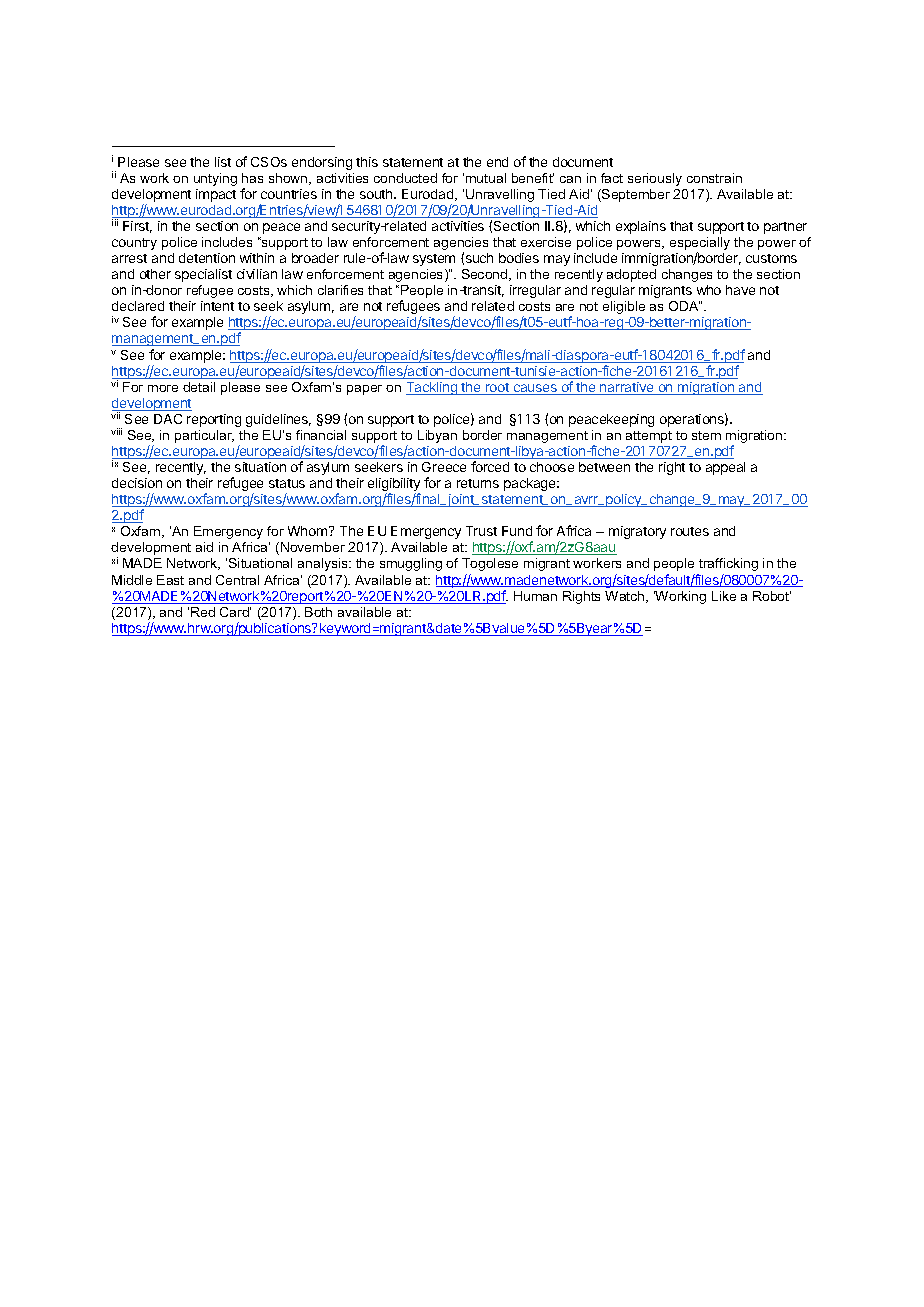 Image resolution: width=924 pixels, height=1307 pixels. I want to click on constrain, so click(714, 178).
